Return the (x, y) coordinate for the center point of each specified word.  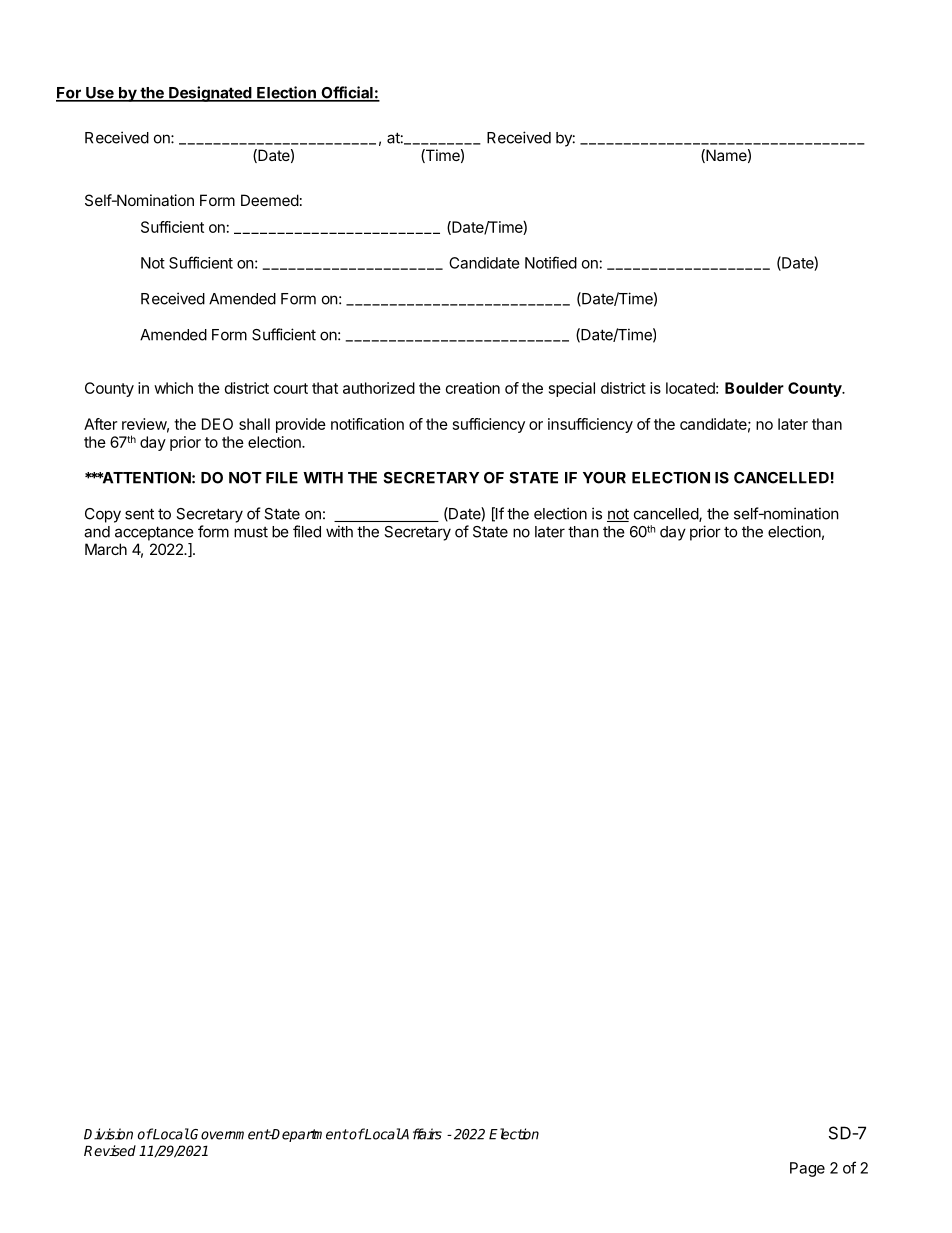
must (251, 532)
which (173, 388)
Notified (551, 262)
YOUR (604, 478)
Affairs (421, 1134)
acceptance (154, 533)
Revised (110, 1150)
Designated (210, 94)
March (106, 549)
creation (473, 388)
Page (807, 1169)
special (572, 389)
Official (347, 93)
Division (108, 1134)
